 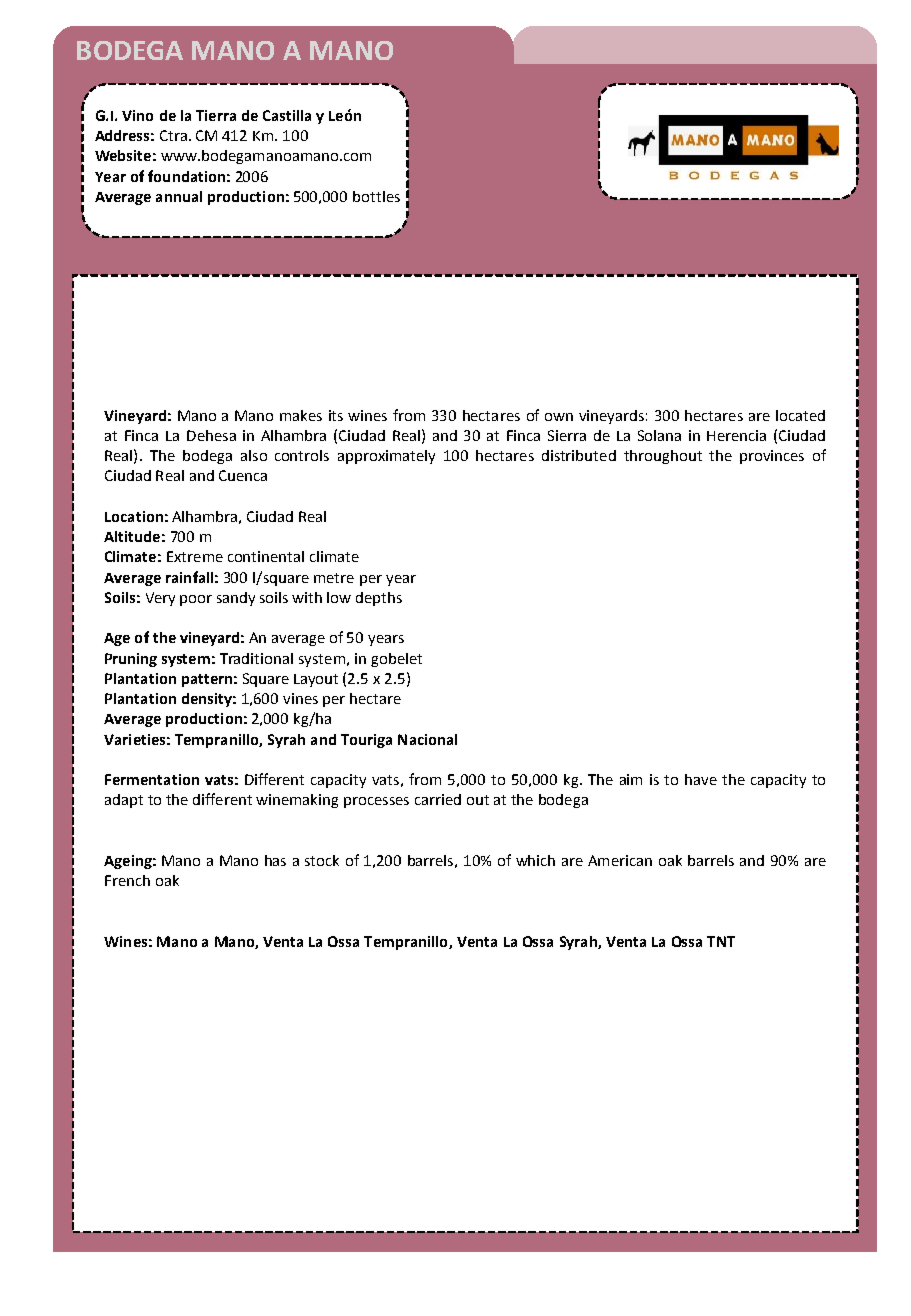 I want to click on which, so click(x=535, y=860).
